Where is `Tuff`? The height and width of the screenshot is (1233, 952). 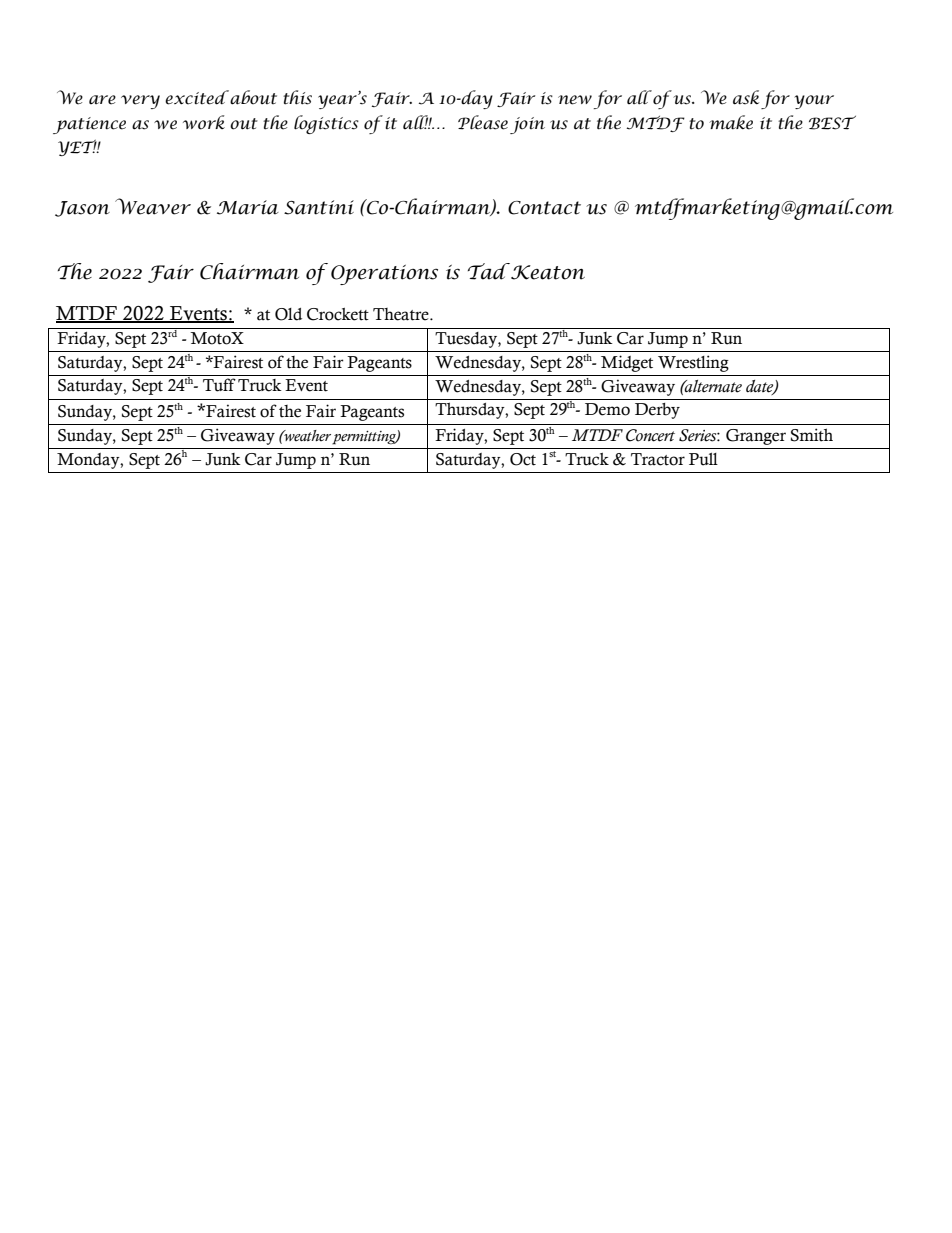 Tuff is located at coordinates (219, 385).
